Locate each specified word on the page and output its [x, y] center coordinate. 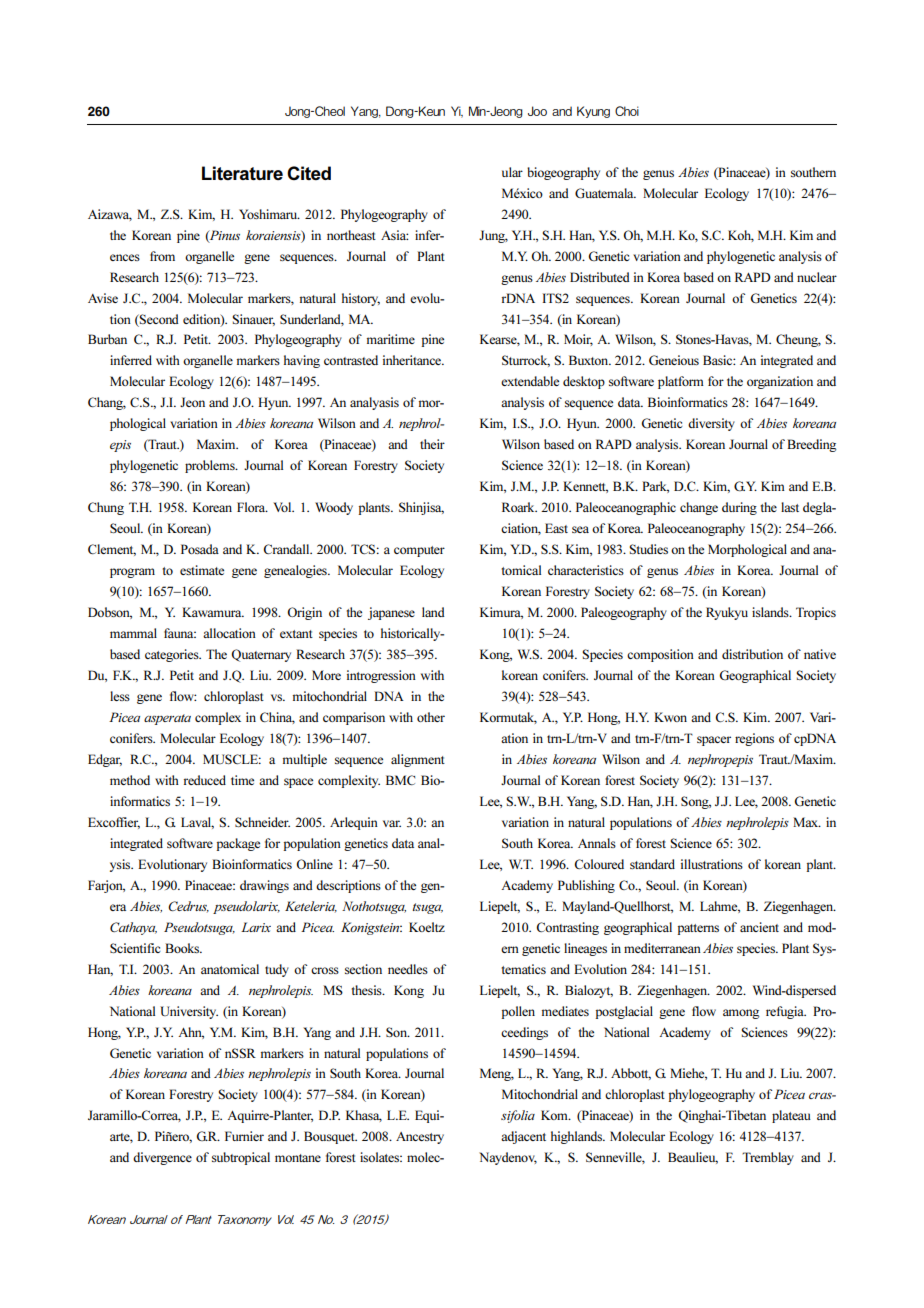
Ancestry [420, 1138]
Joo [537, 111]
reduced [205, 780]
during [739, 508]
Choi [627, 111]
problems [211, 466]
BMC [400, 780]
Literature [242, 173]
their [432, 444]
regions [754, 739]
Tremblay [768, 1158]
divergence [162, 1158]
